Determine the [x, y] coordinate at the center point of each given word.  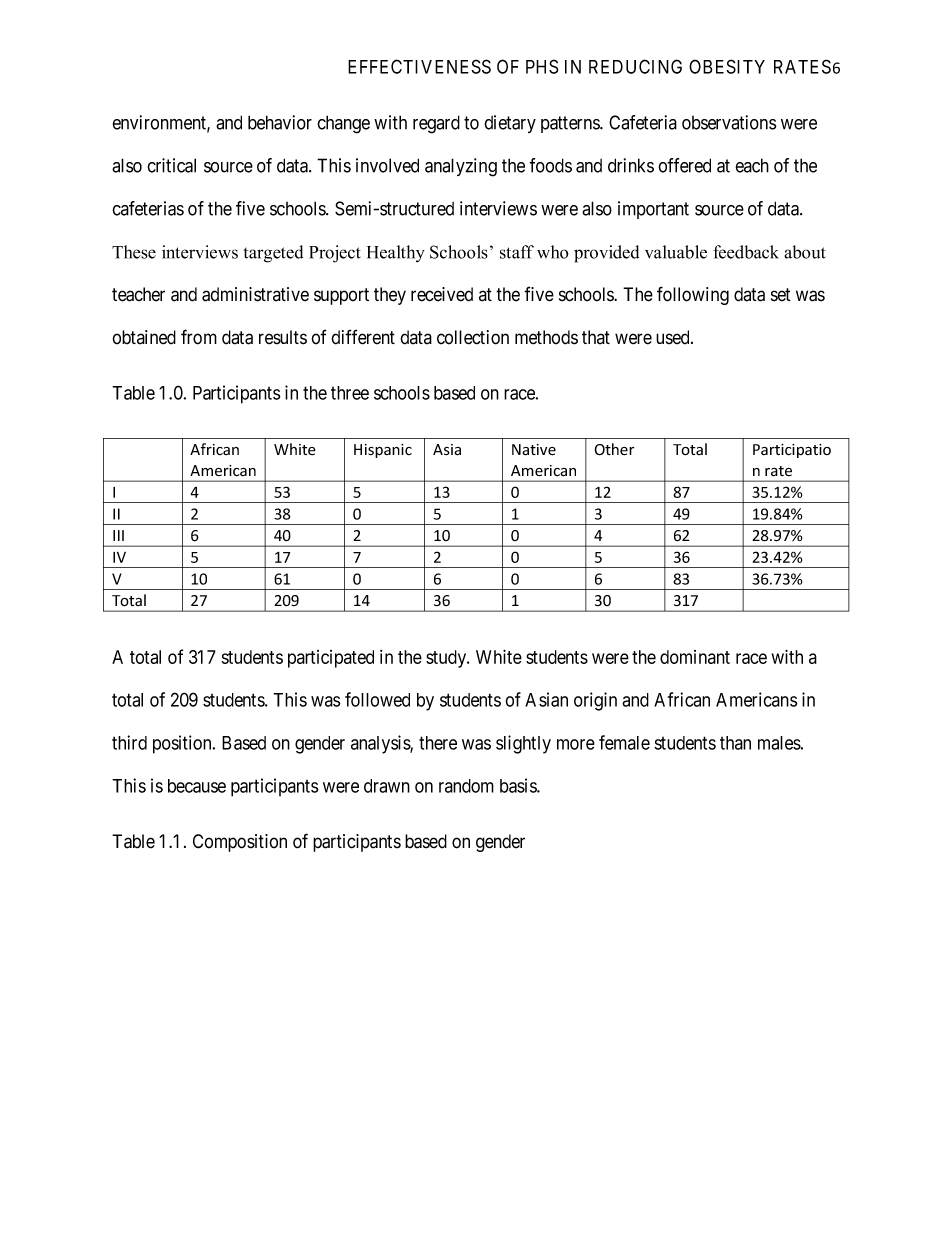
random [466, 786]
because [197, 786]
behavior [280, 122]
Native [534, 450]
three [350, 393]
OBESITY [727, 66]
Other [614, 449]
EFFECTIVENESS [419, 66]
